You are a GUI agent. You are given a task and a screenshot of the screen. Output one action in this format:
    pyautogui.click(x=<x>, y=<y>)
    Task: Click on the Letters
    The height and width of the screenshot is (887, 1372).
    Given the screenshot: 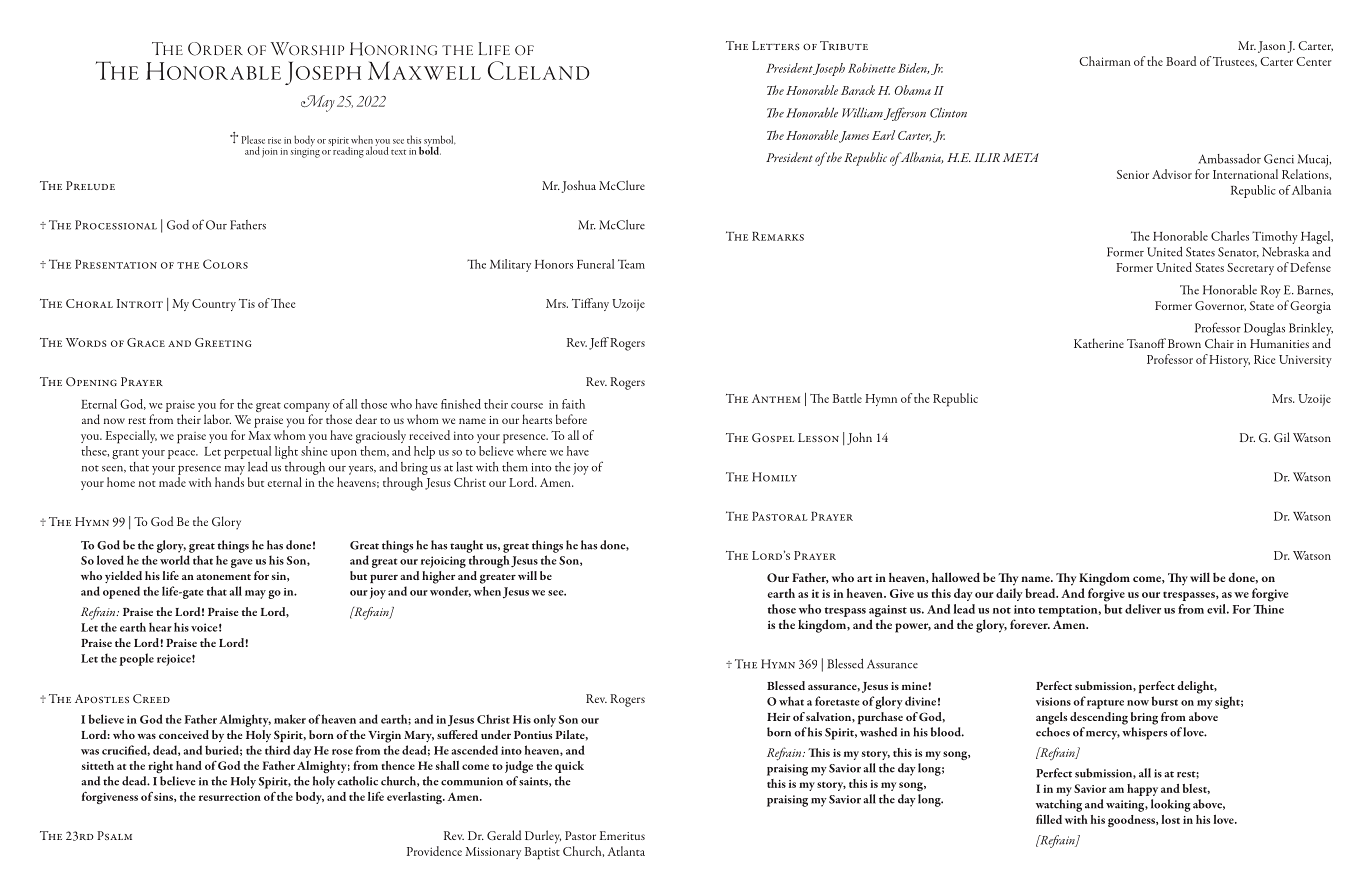 What is the action you would take?
    pyautogui.click(x=776, y=45)
